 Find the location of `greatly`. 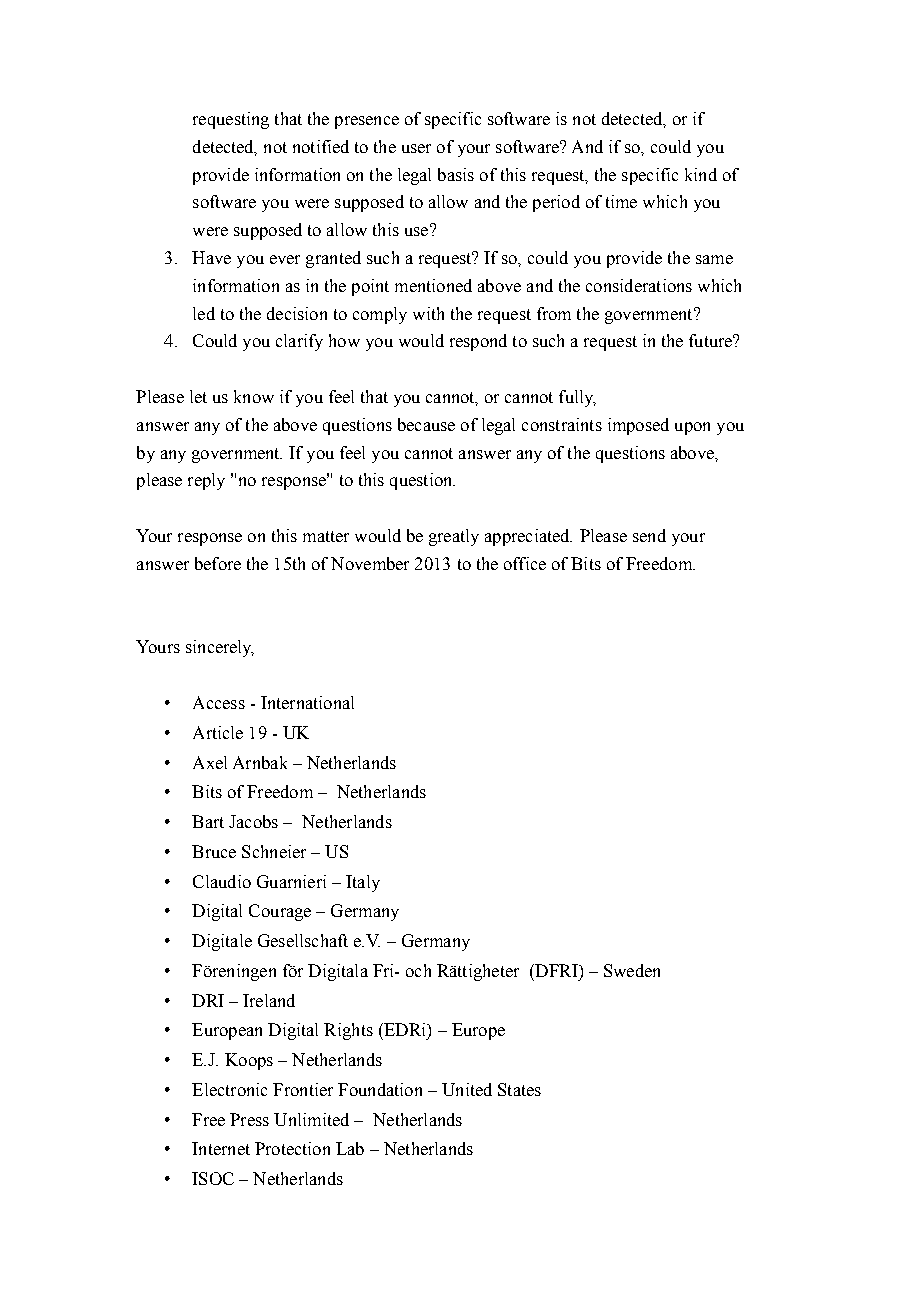

greatly is located at coordinates (454, 537).
